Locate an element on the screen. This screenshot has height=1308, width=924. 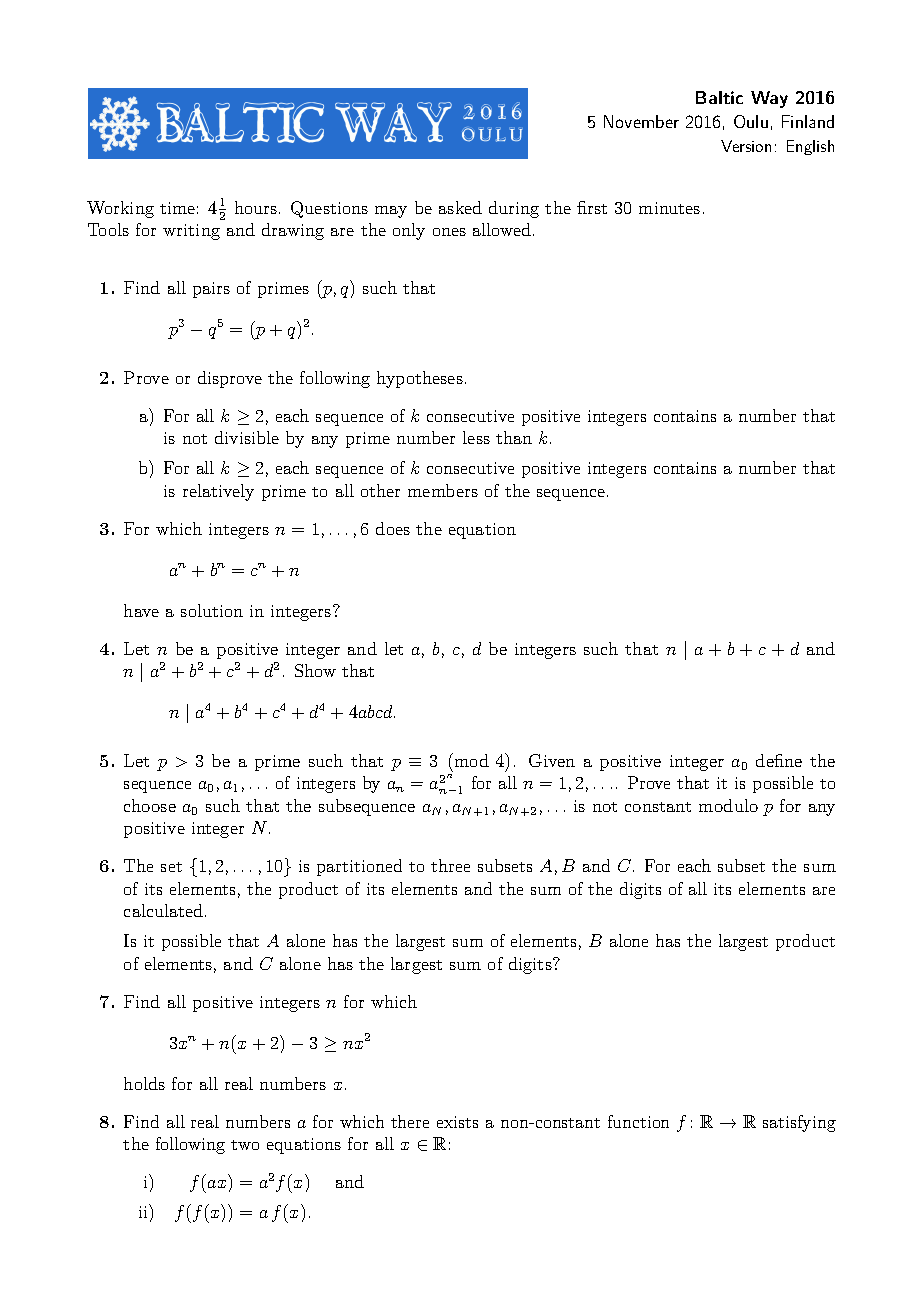
time is located at coordinates (177, 208).
